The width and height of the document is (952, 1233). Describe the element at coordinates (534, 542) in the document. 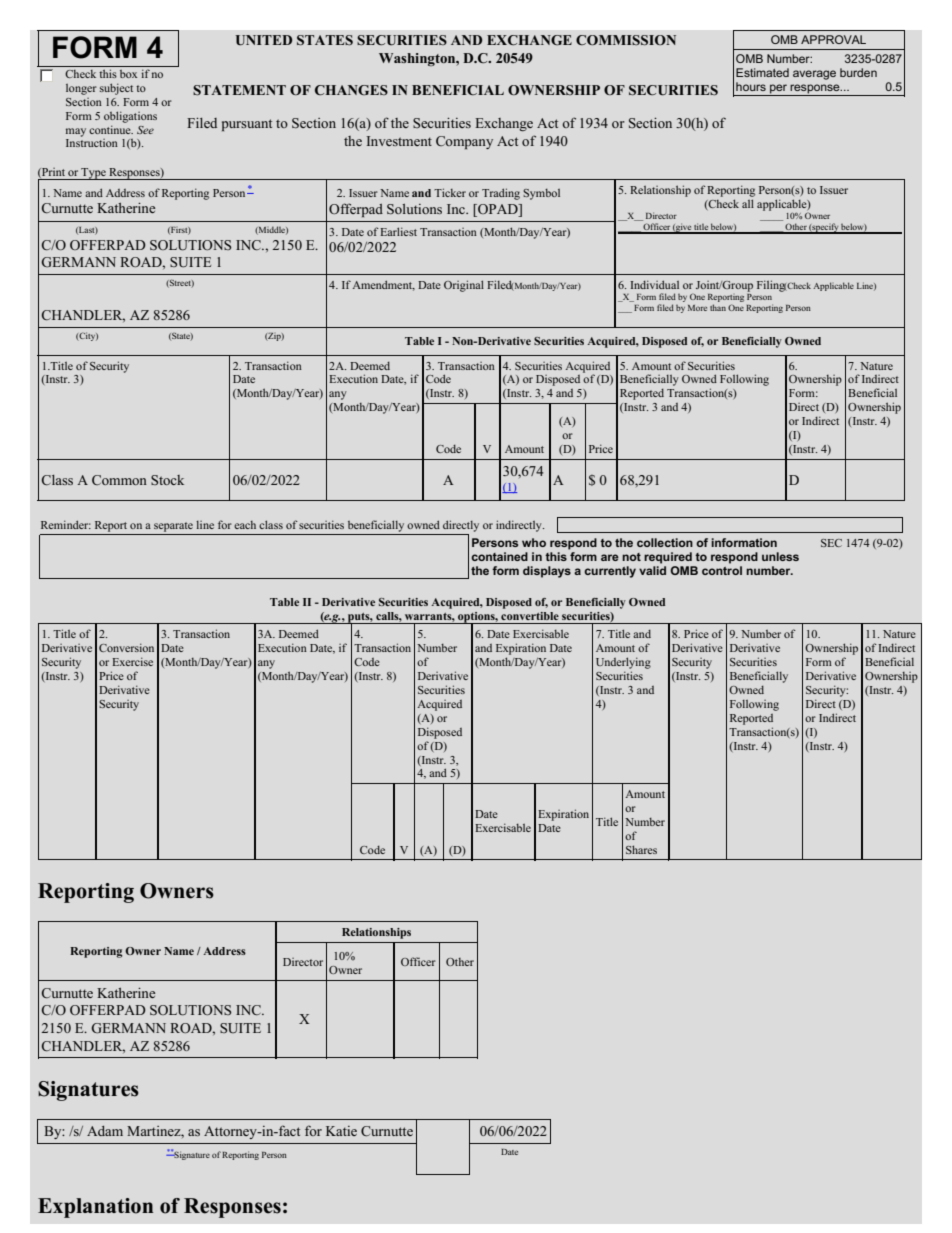

I see `who` at that location.
